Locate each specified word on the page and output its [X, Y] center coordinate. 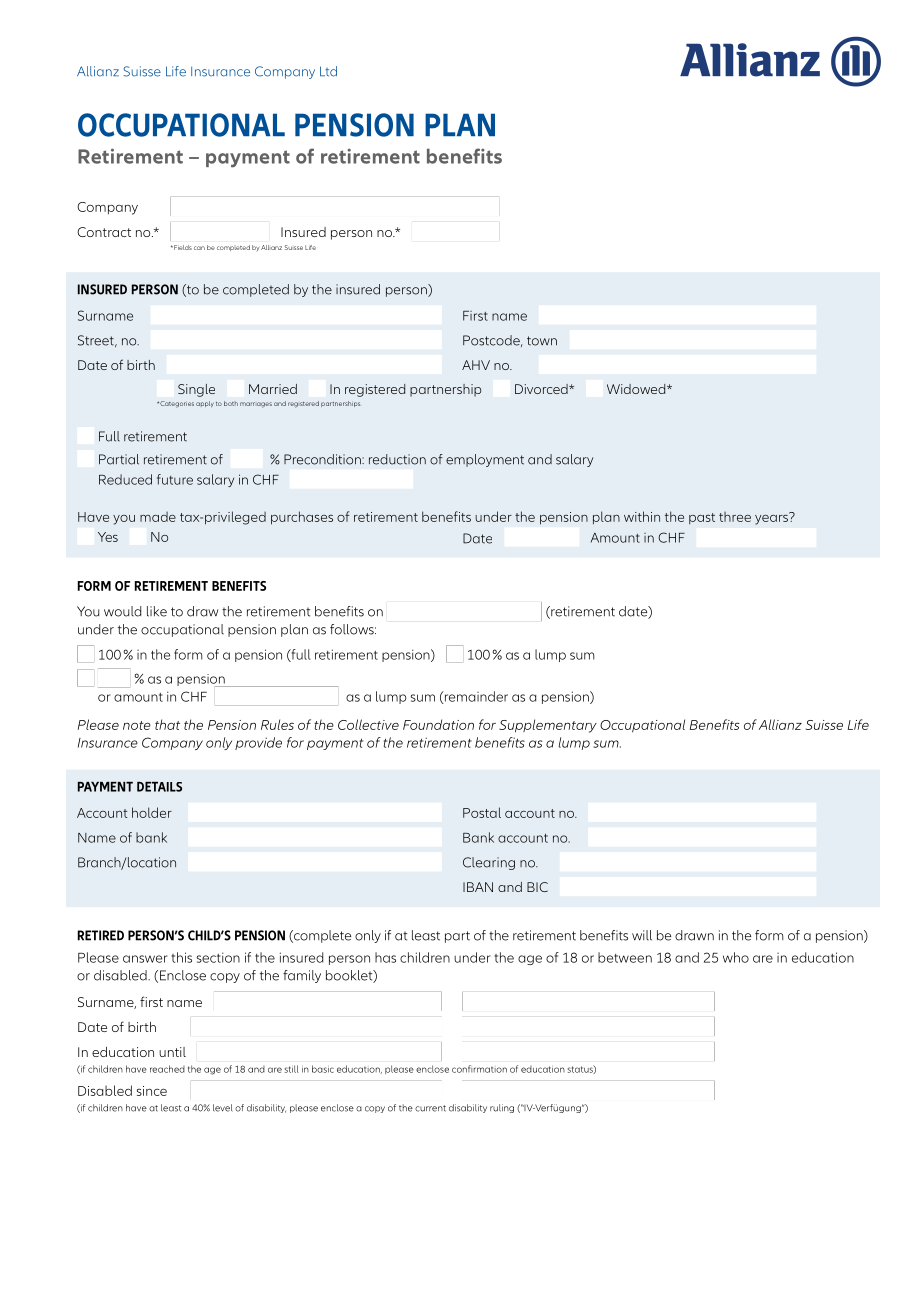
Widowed [637, 389]
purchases [302, 518]
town [542, 341]
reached [167, 1069]
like [157, 611]
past [702, 518]
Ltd [328, 71]
